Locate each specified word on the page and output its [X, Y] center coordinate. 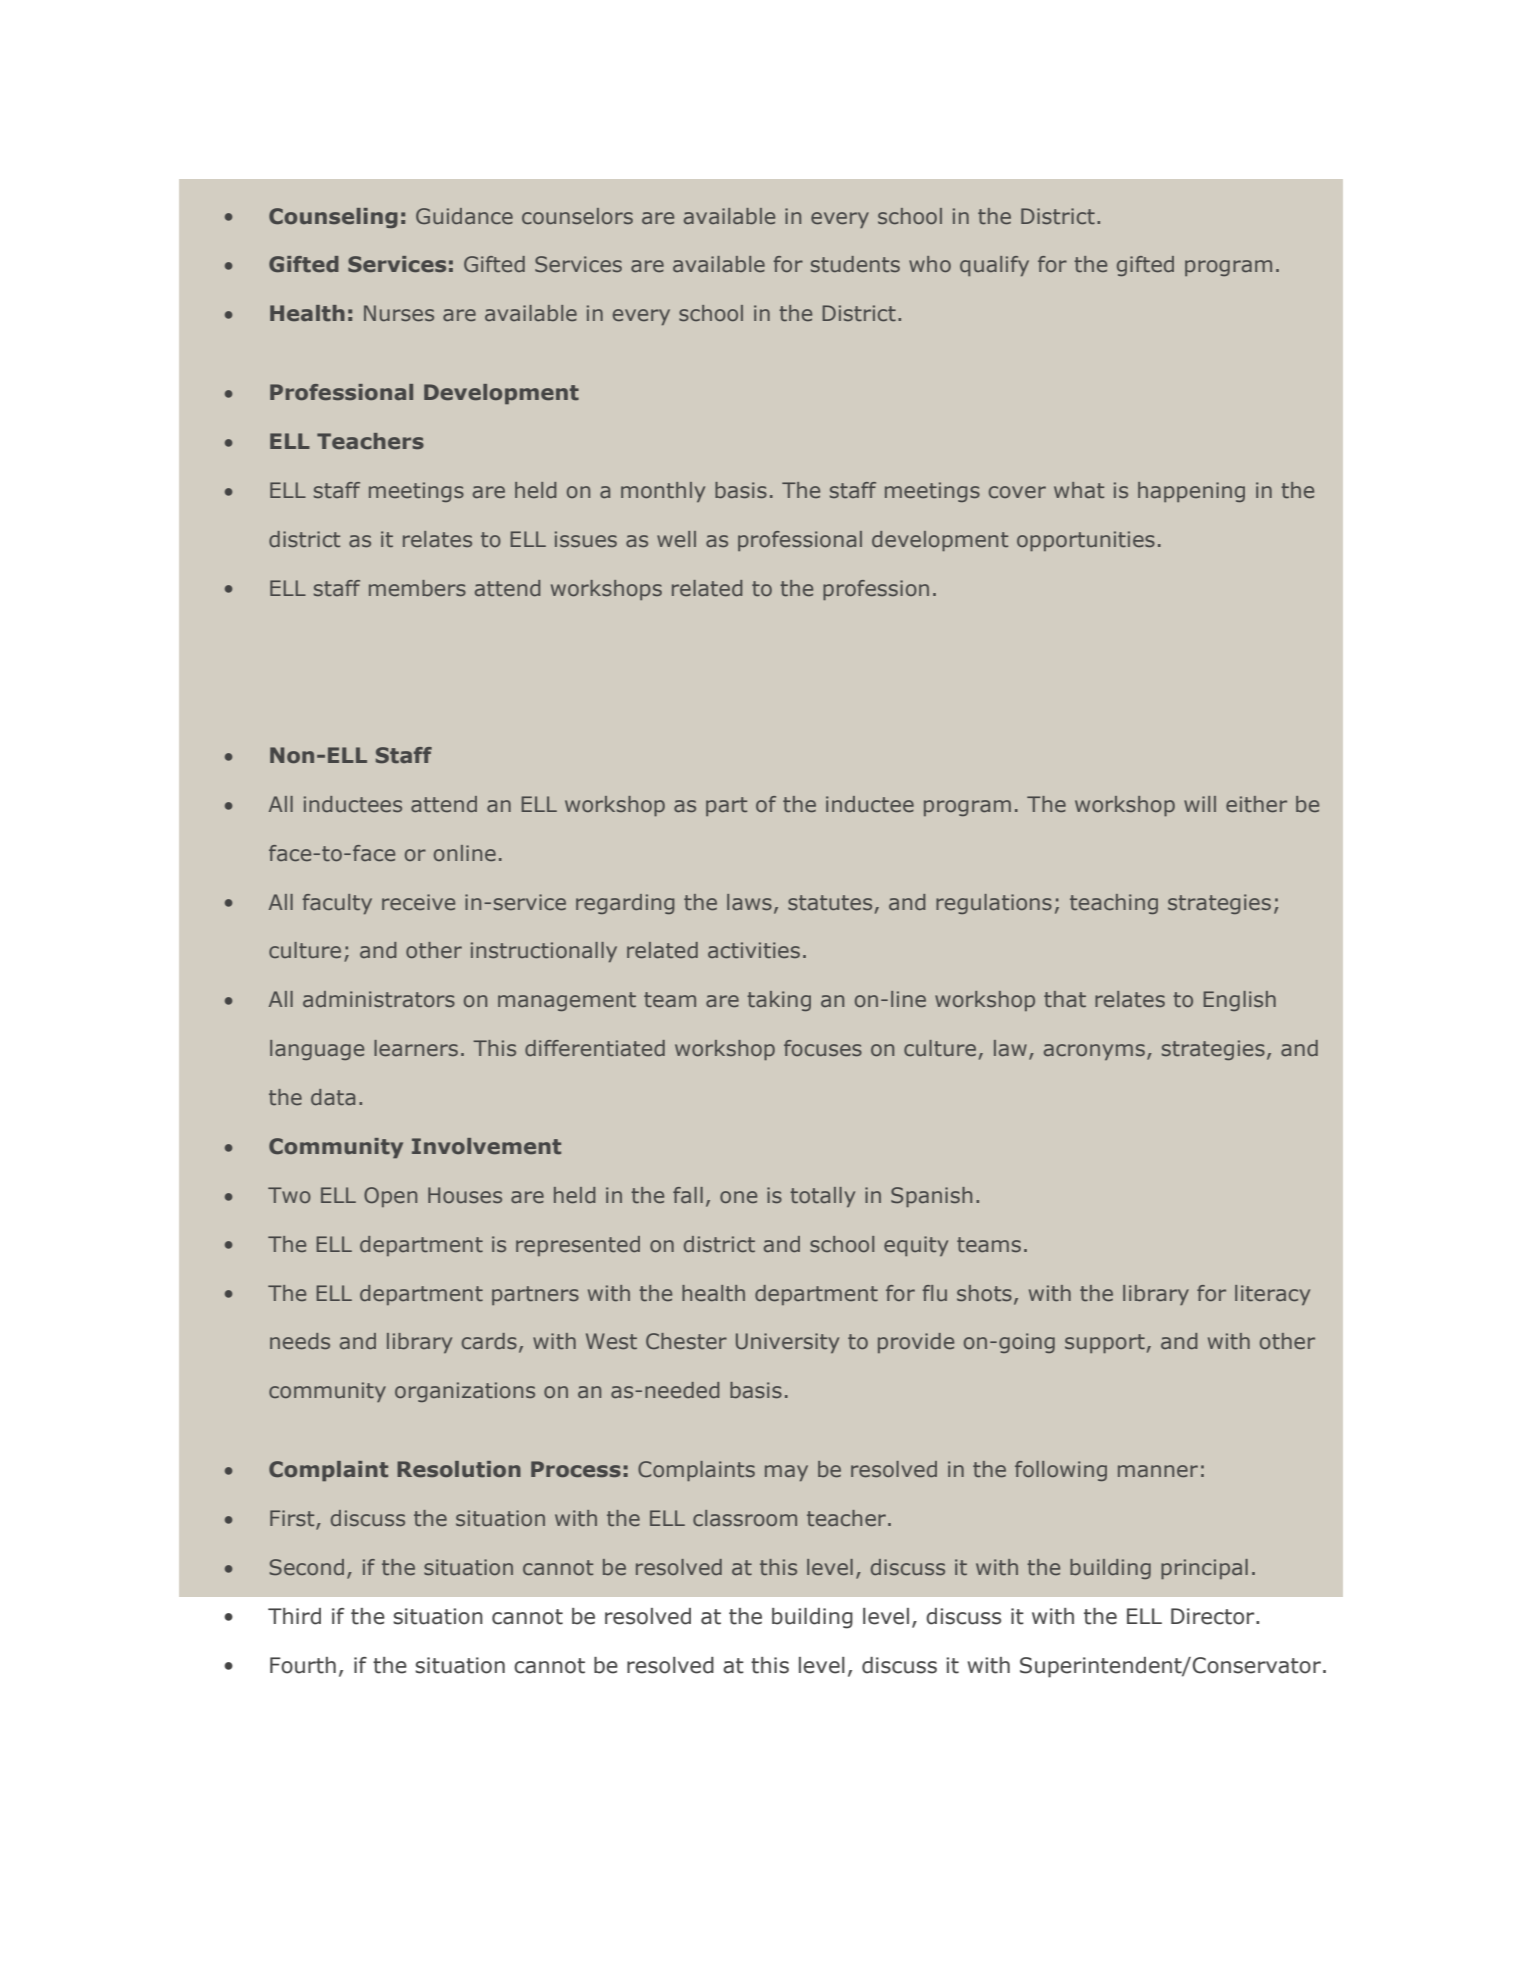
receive [418, 902]
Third [294, 1616]
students [855, 264]
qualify [994, 266]
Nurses [399, 313]
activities [754, 950]
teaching [1114, 904]
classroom [745, 1518]
